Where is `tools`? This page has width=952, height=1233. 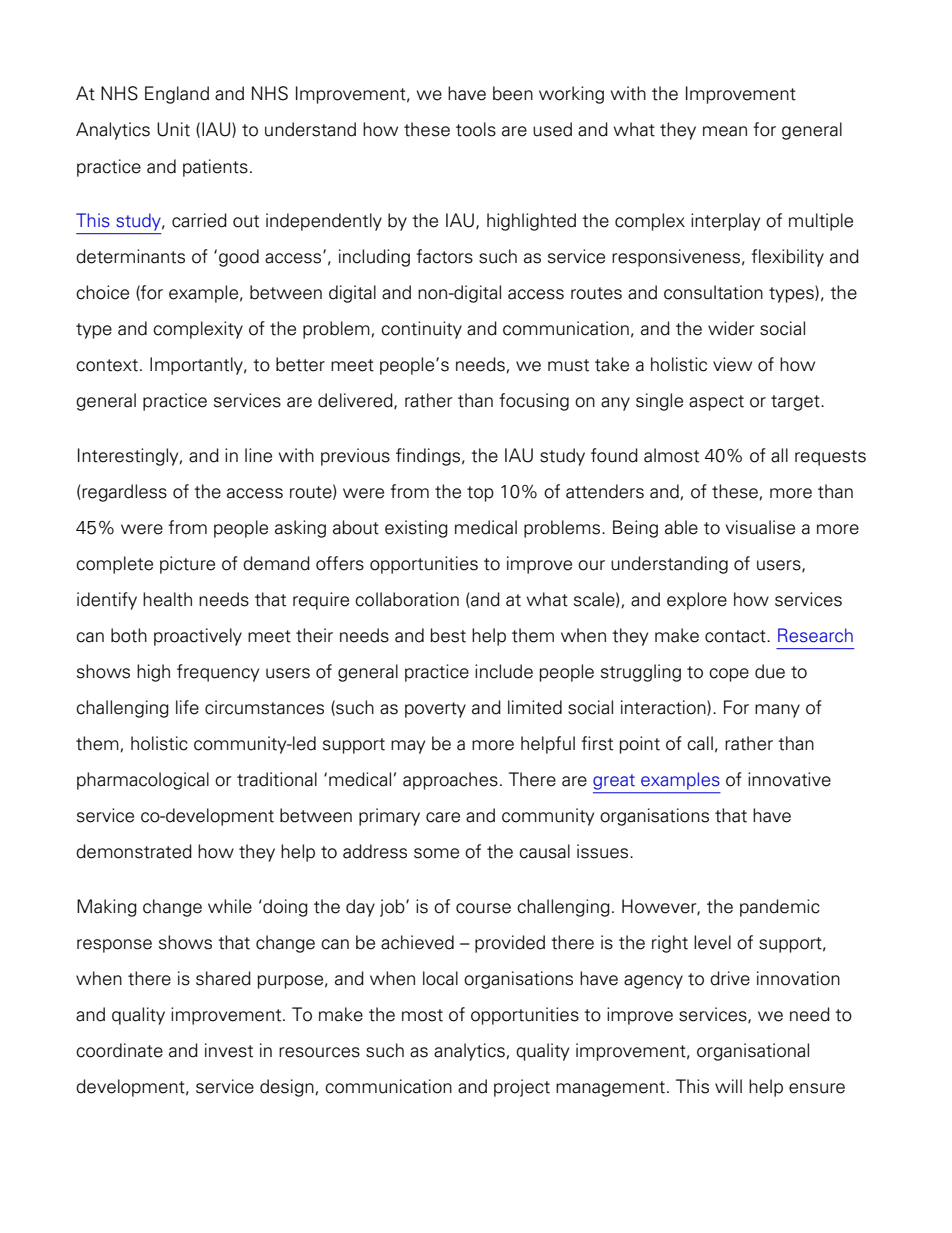 tools is located at coordinates (476, 129).
